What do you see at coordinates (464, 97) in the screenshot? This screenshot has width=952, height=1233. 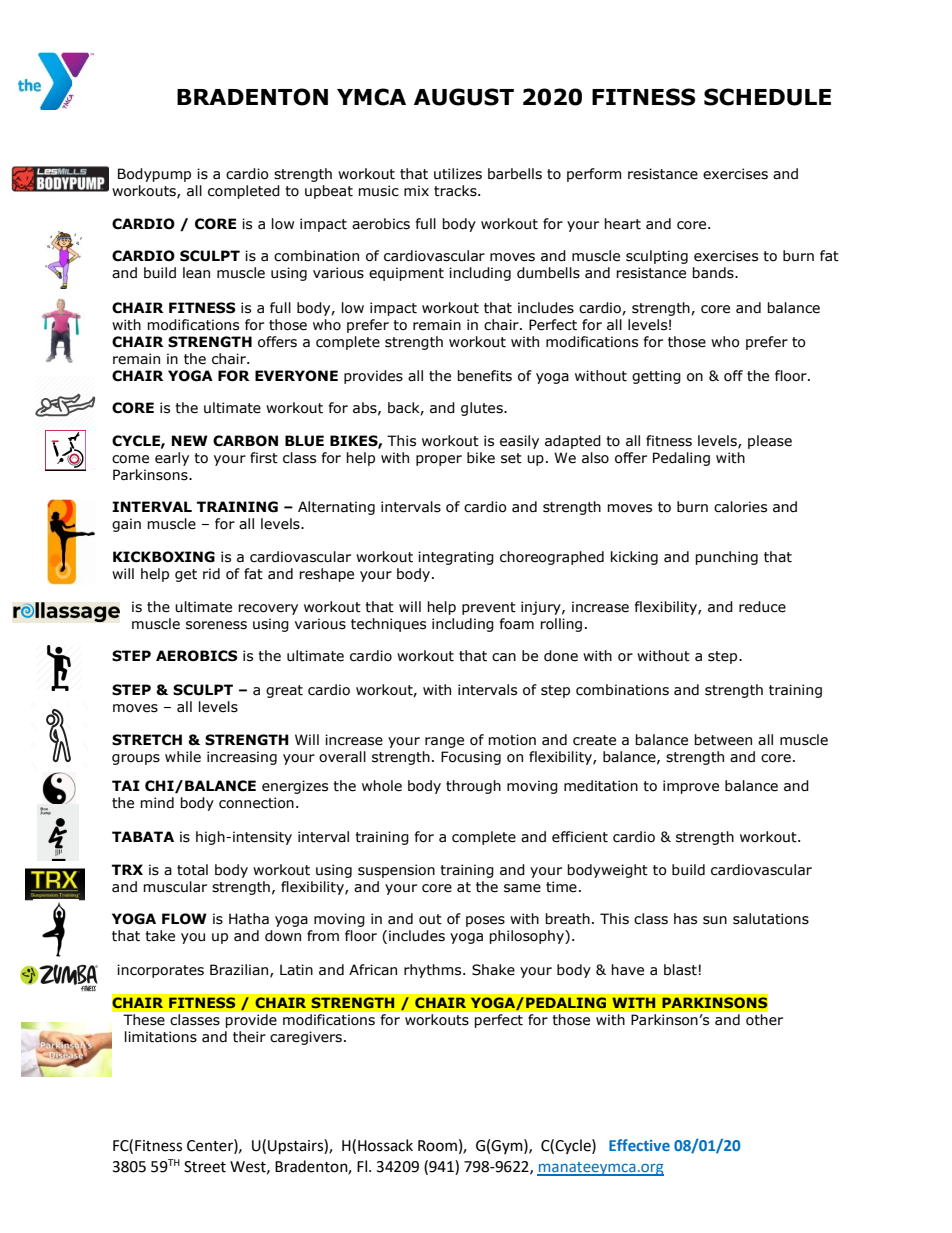 I see `AUGUST` at bounding box center [464, 97].
